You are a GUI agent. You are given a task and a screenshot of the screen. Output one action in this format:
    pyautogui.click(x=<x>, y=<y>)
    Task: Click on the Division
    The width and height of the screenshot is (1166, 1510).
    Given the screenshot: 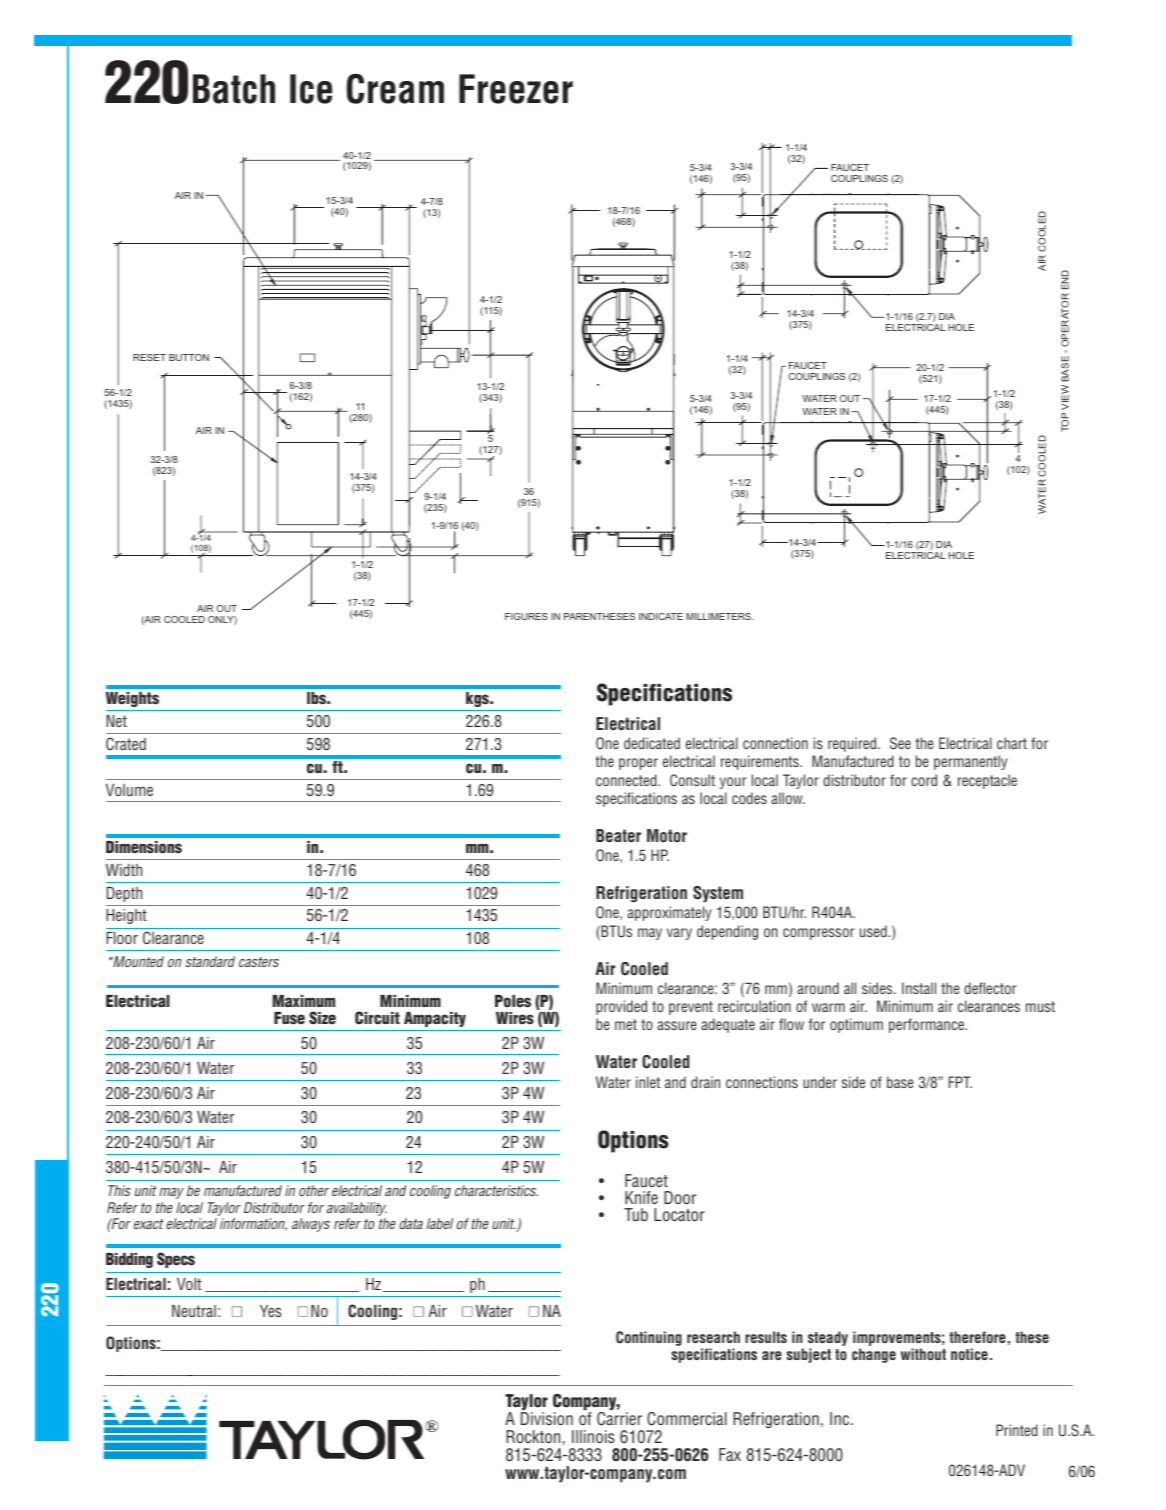 What is the action you would take?
    pyautogui.click(x=547, y=1418)
